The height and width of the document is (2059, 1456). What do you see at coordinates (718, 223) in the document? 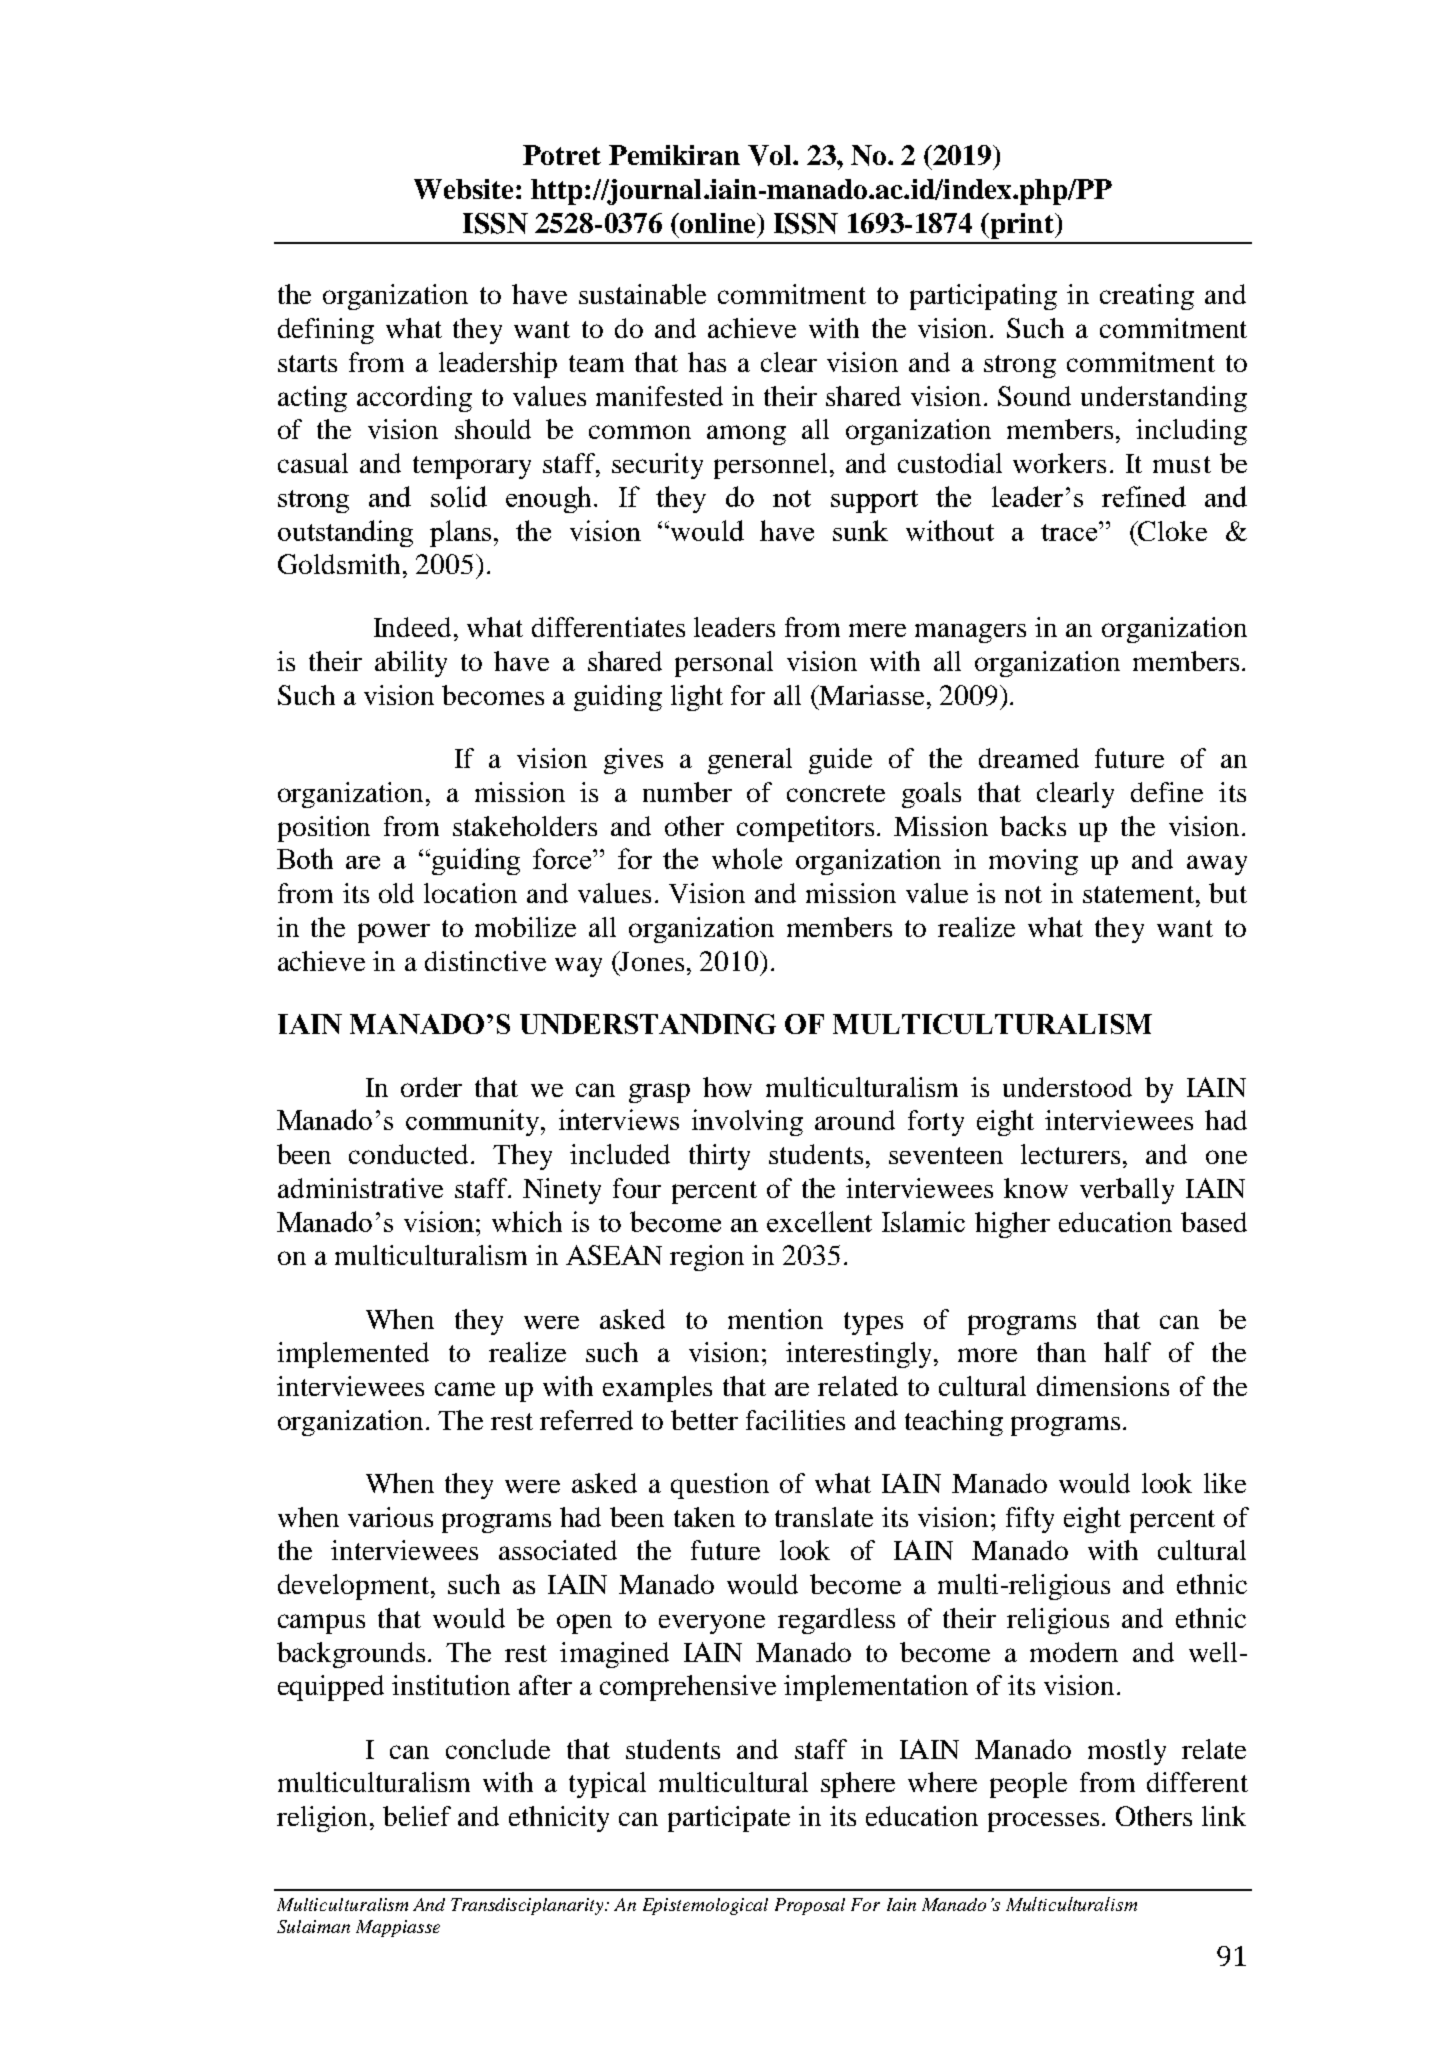
I see `online` at bounding box center [718, 223].
